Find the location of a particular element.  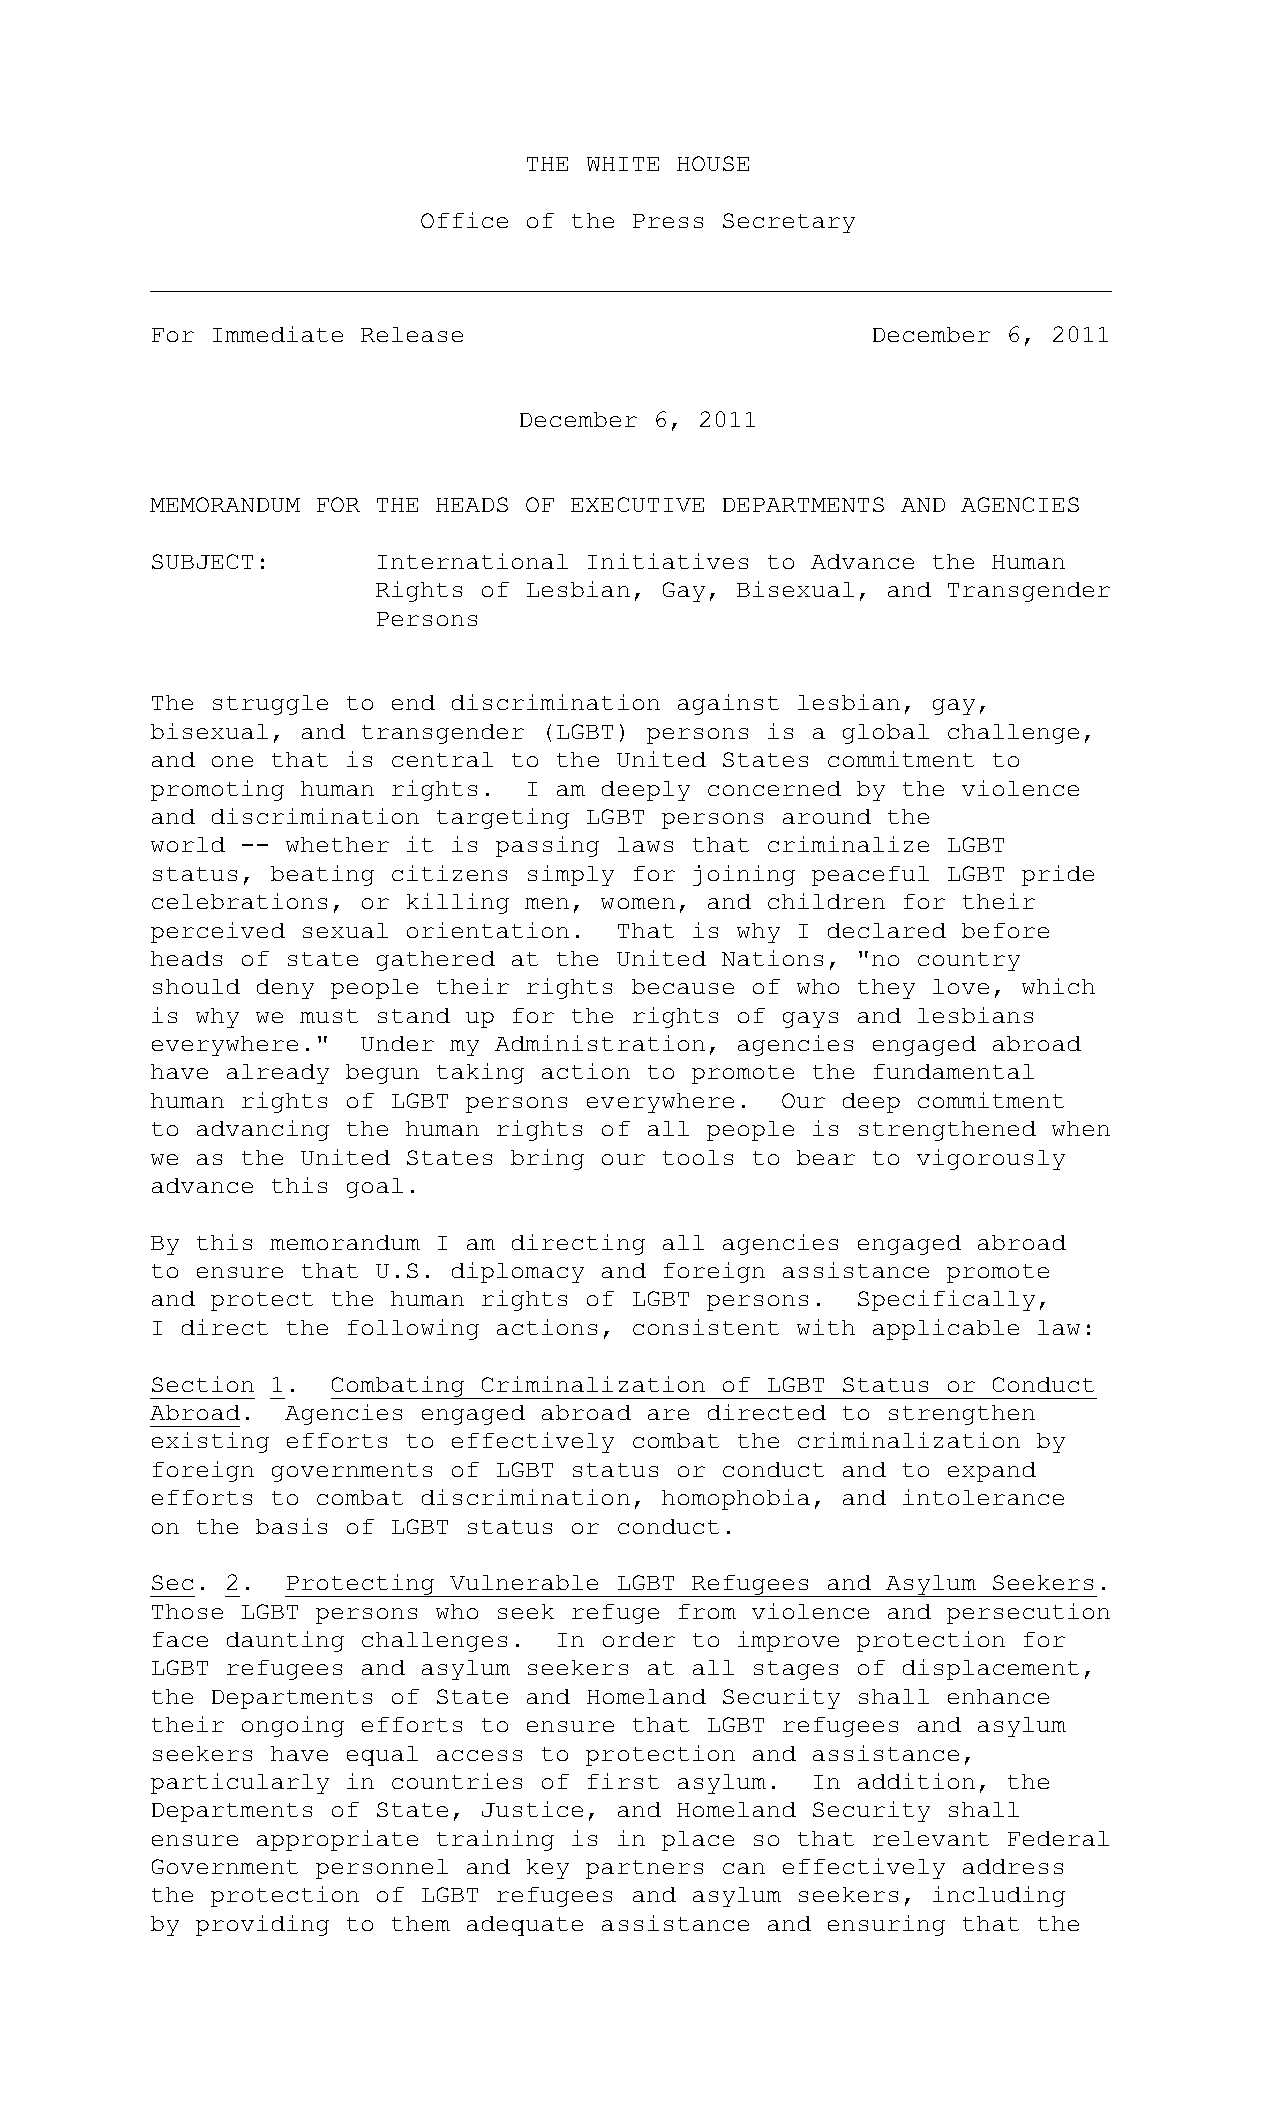

expand is located at coordinates (992, 1472).
